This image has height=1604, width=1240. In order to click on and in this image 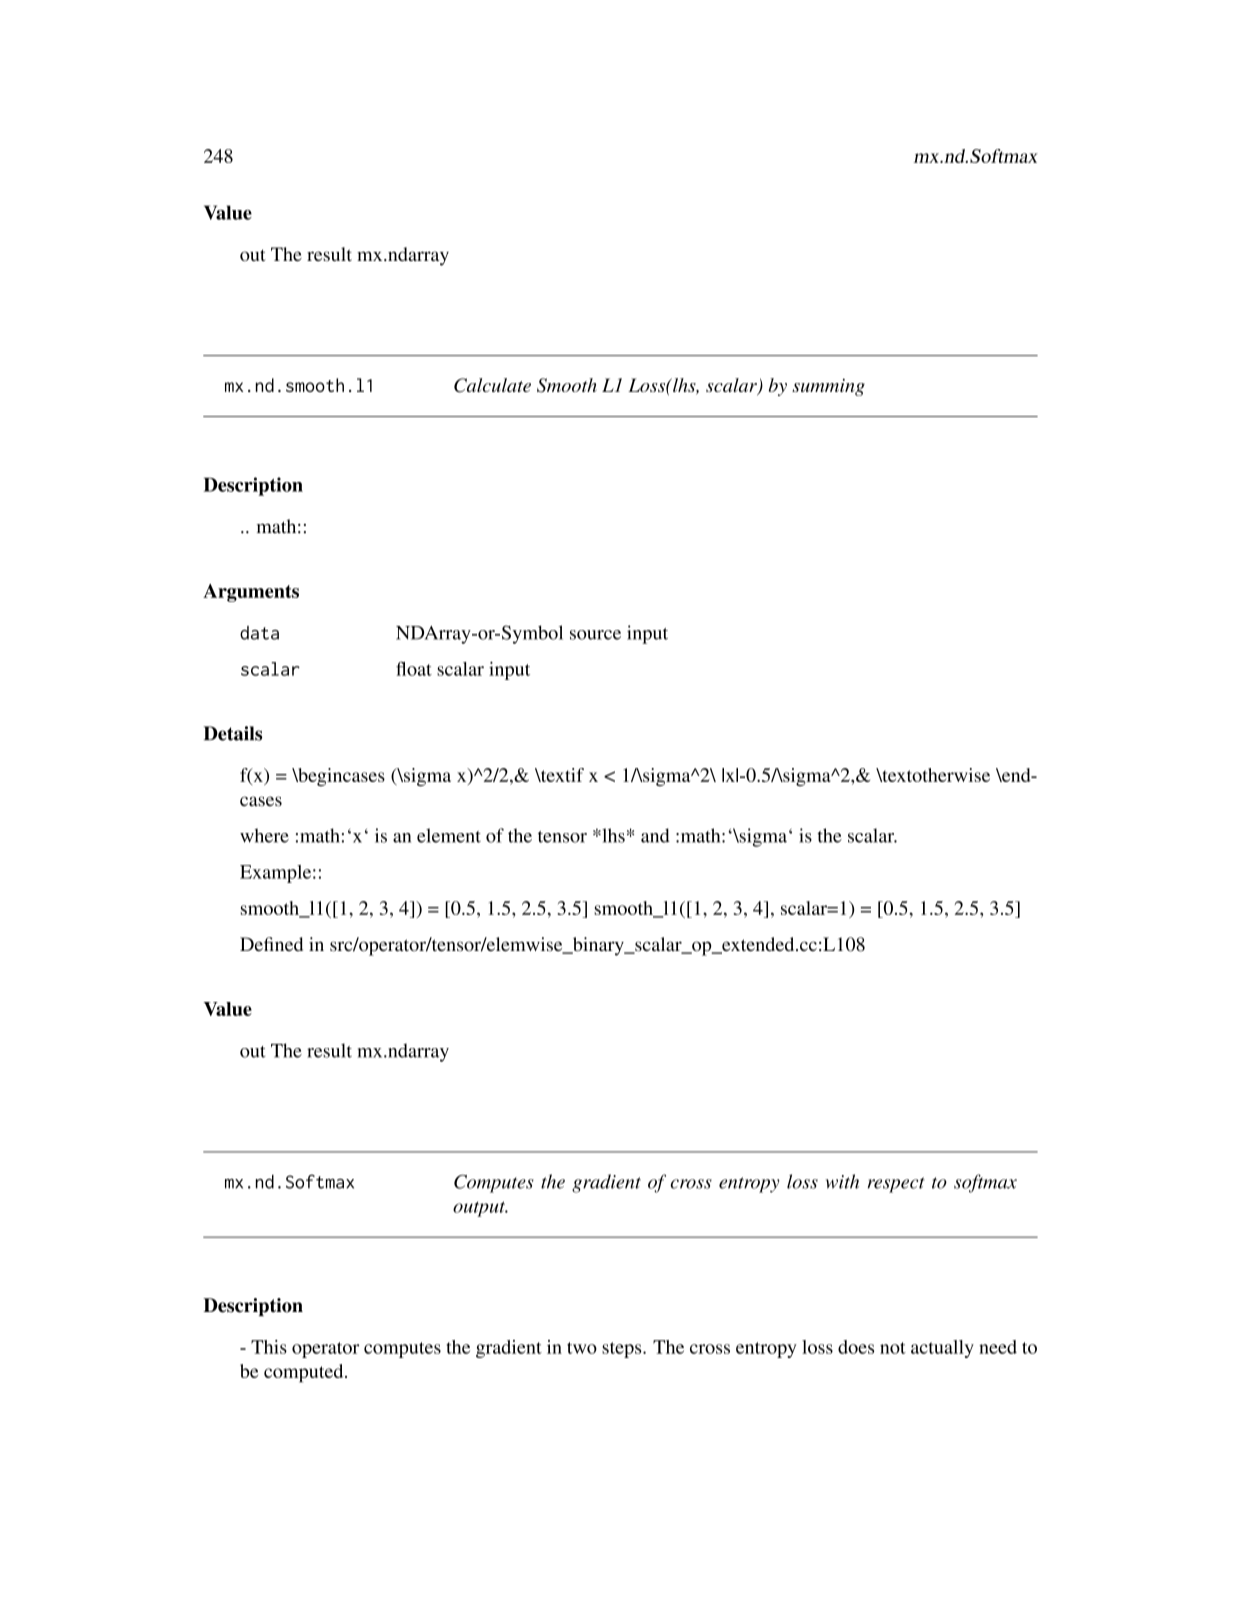, I will do `click(655, 835)`.
